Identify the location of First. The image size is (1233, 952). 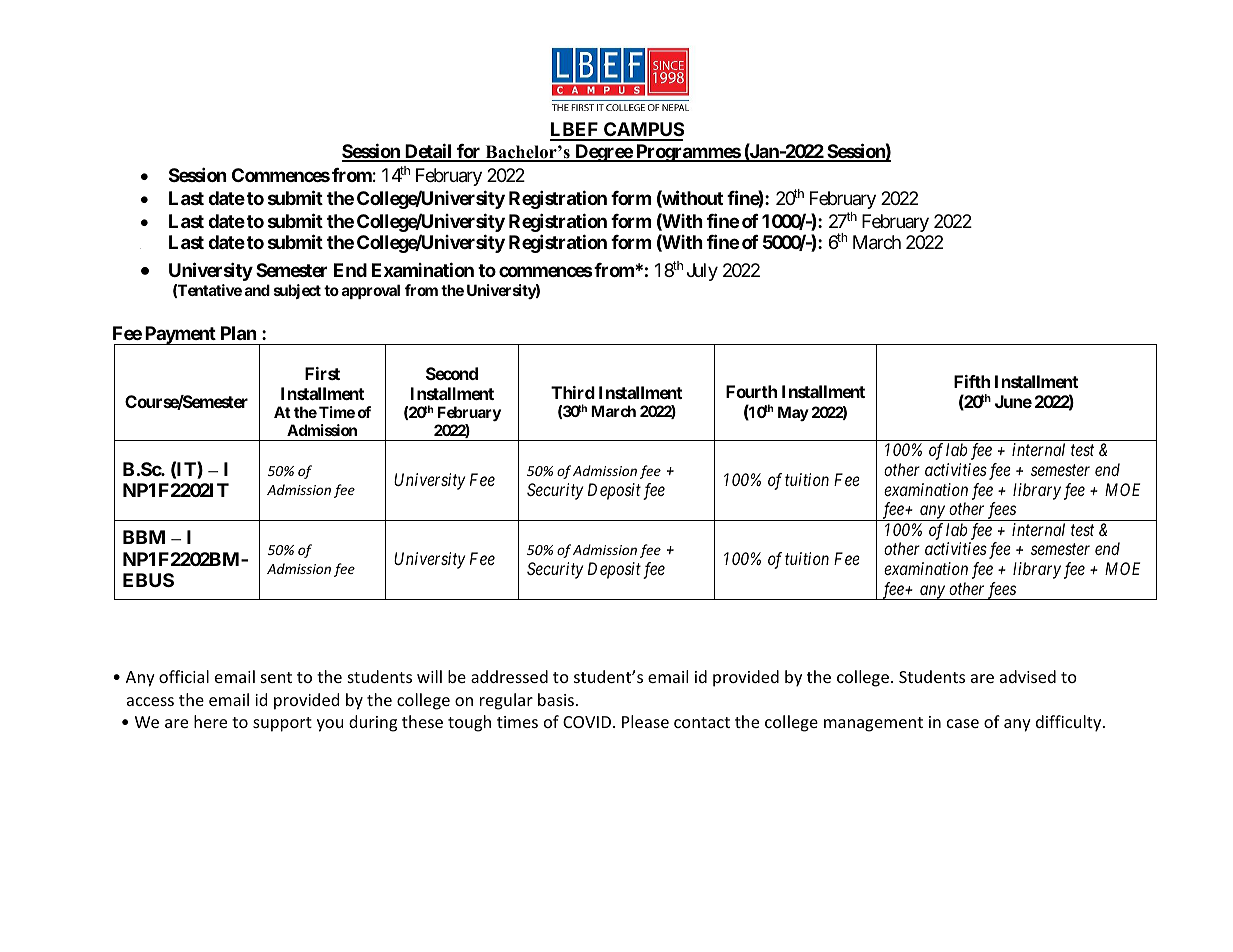
(322, 373).
